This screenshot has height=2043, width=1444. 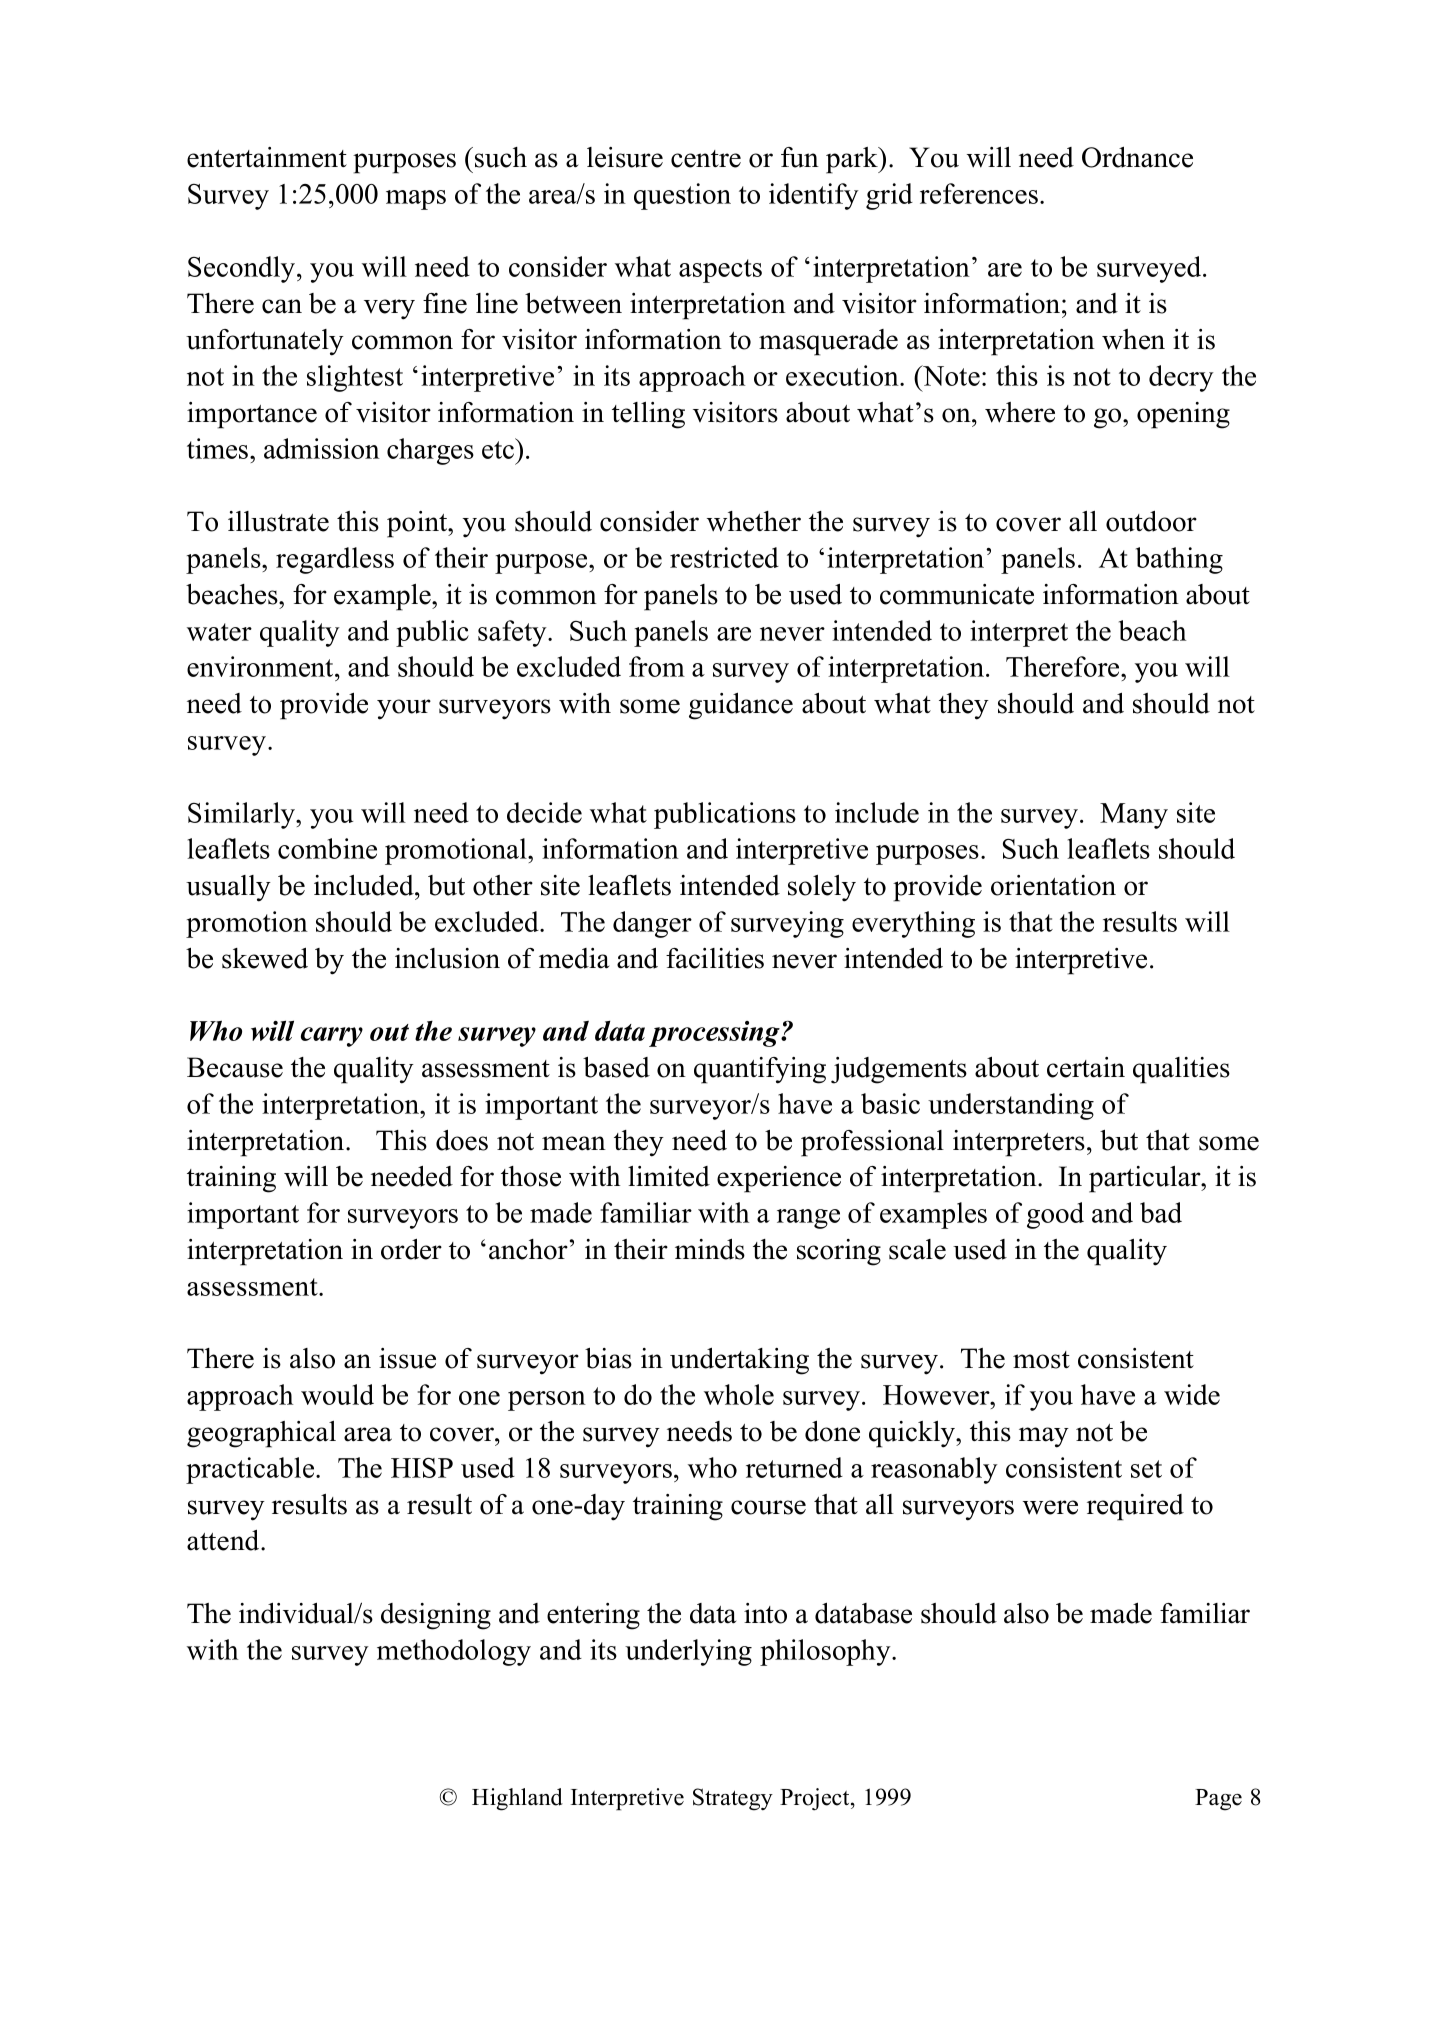 I want to click on restricted, so click(x=724, y=557).
